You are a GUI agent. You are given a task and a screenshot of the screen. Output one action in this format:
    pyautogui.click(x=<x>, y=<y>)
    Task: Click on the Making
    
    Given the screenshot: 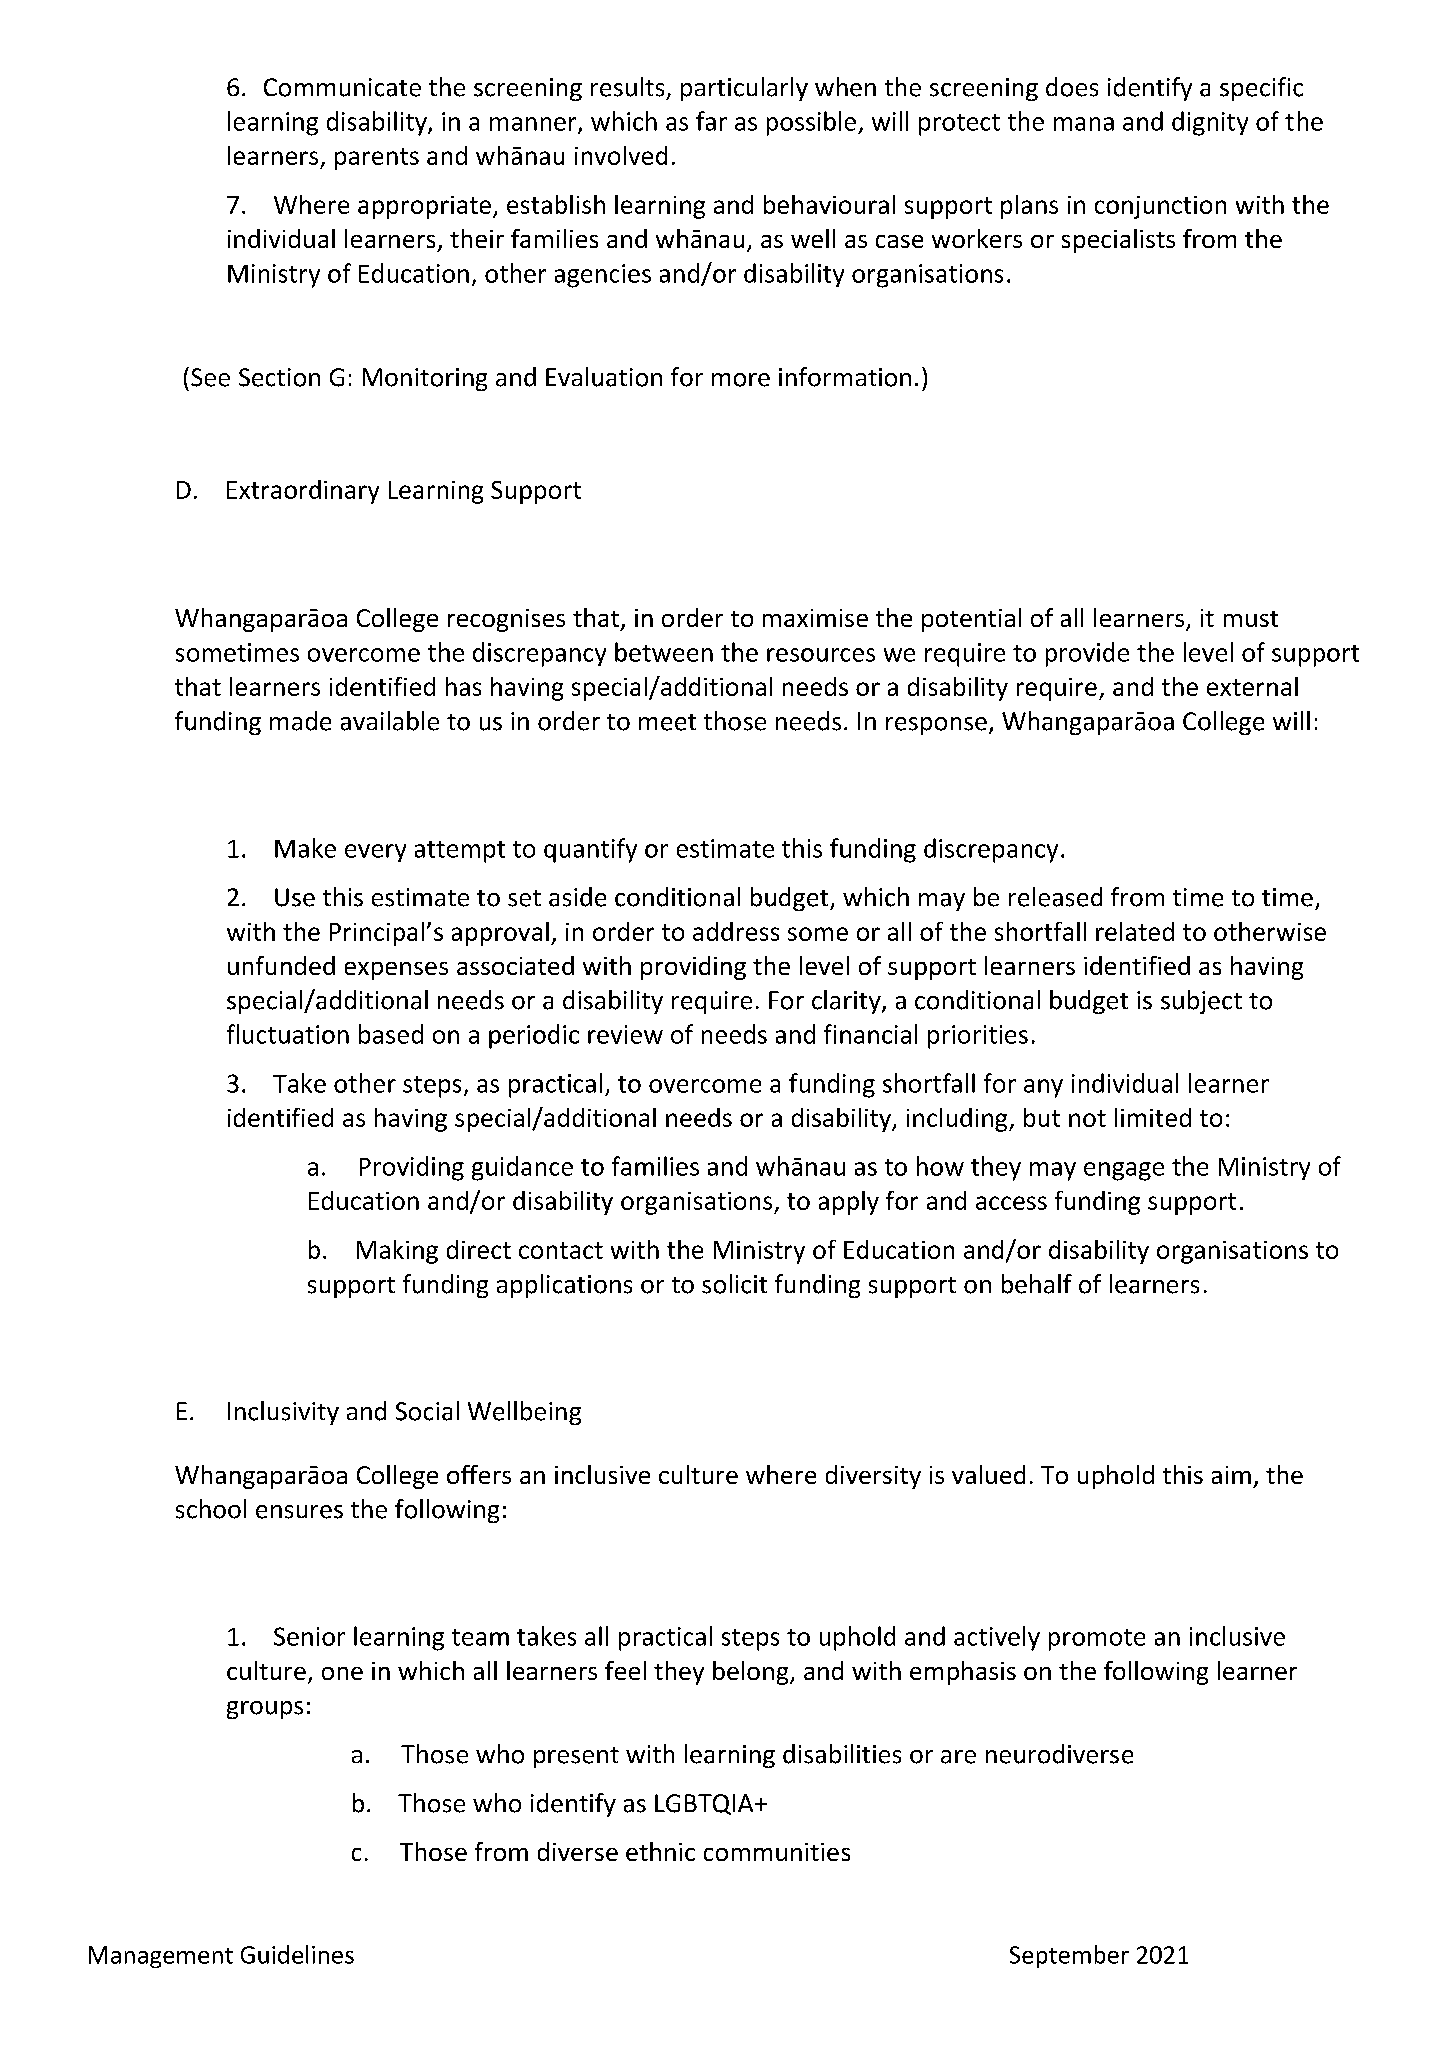 What is the action you would take?
    pyautogui.click(x=397, y=1252)
